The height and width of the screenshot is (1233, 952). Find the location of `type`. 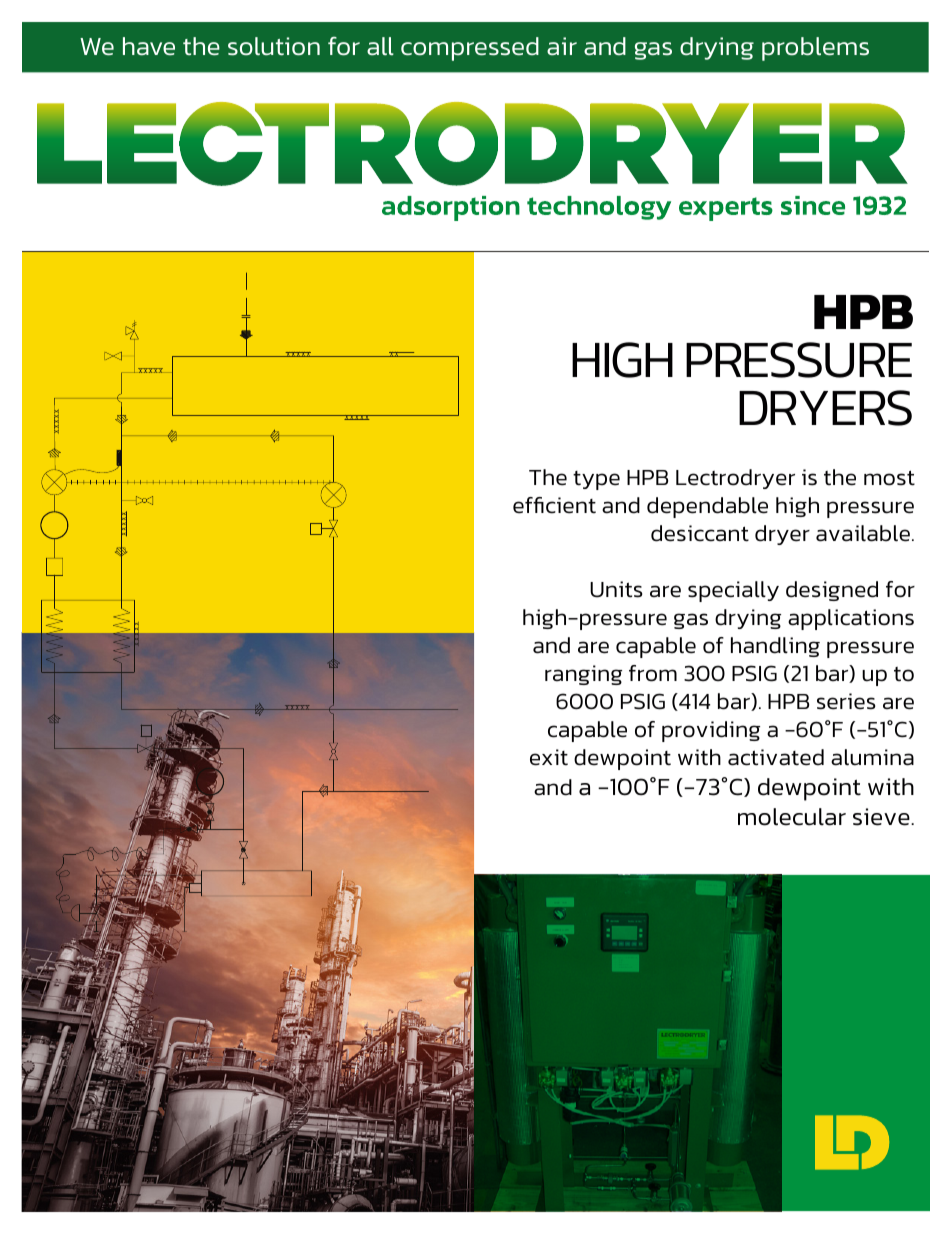

type is located at coordinates (596, 480).
